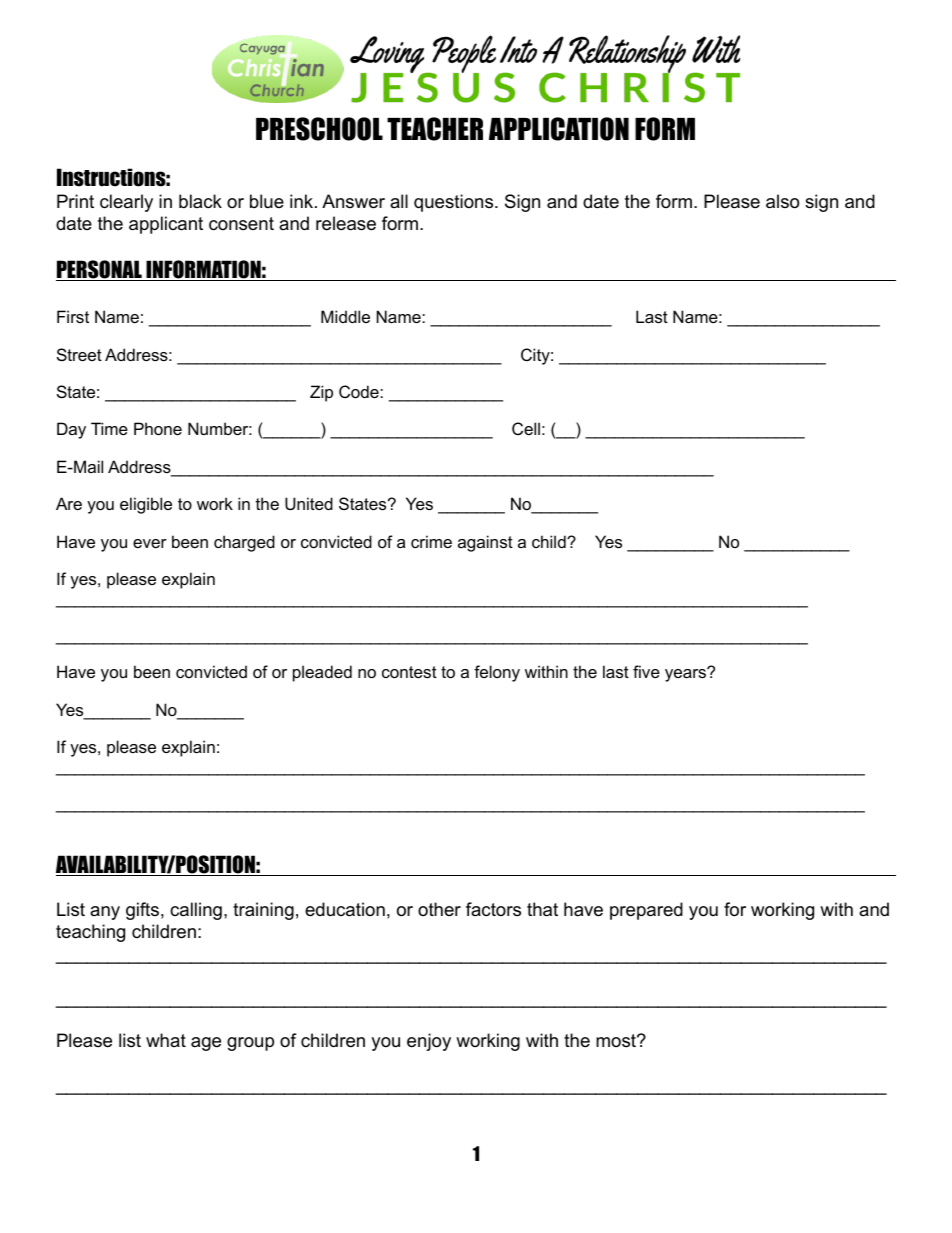 The image size is (952, 1233). What do you see at coordinates (646, 911) in the document?
I see `prepared` at bounding box center [646, 911].
